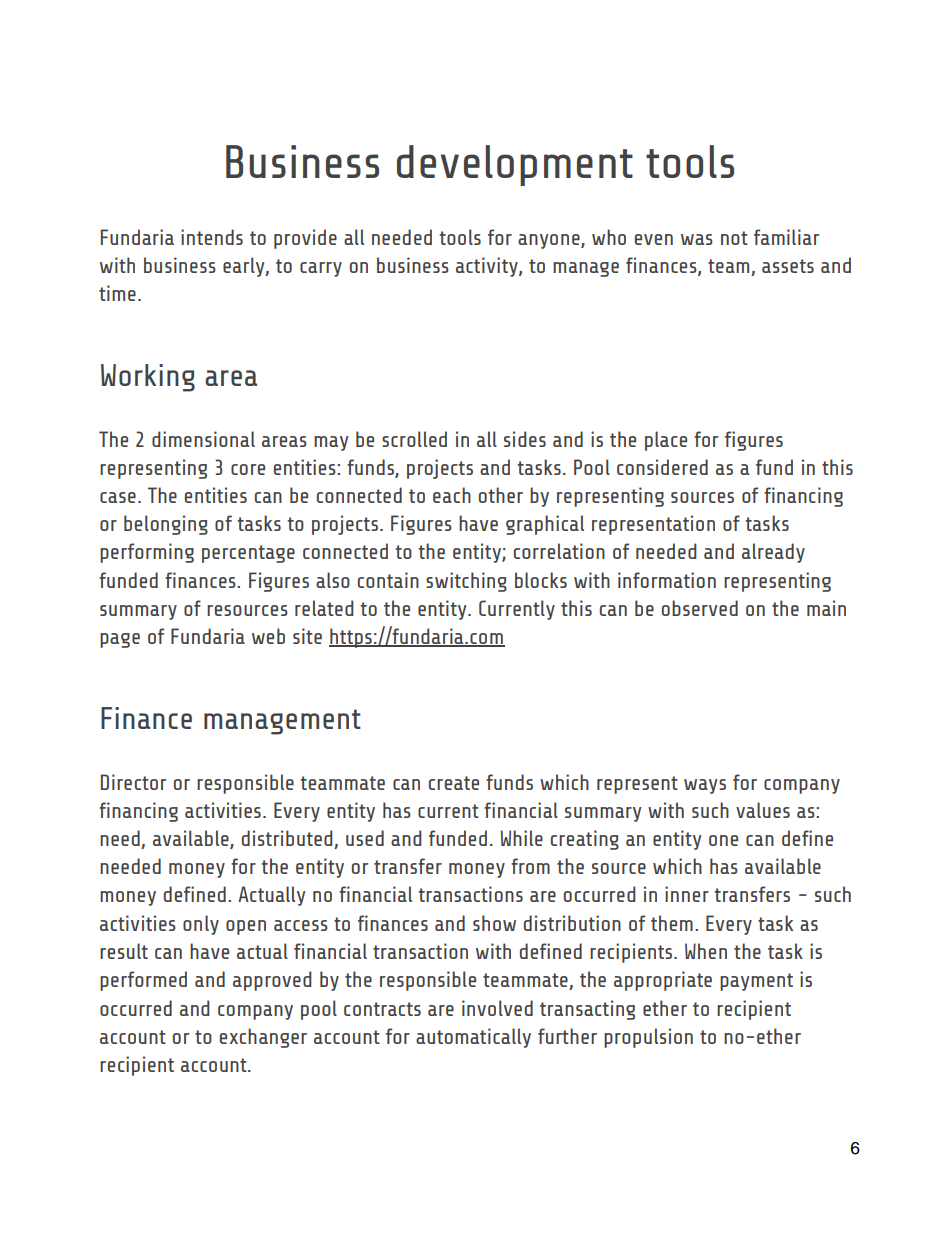 The height and width of the screenshot is (1233, 952). What do you see at coordinates (773, 553) in the screenshot?
I see `already` at bounding box center [773, 553].
